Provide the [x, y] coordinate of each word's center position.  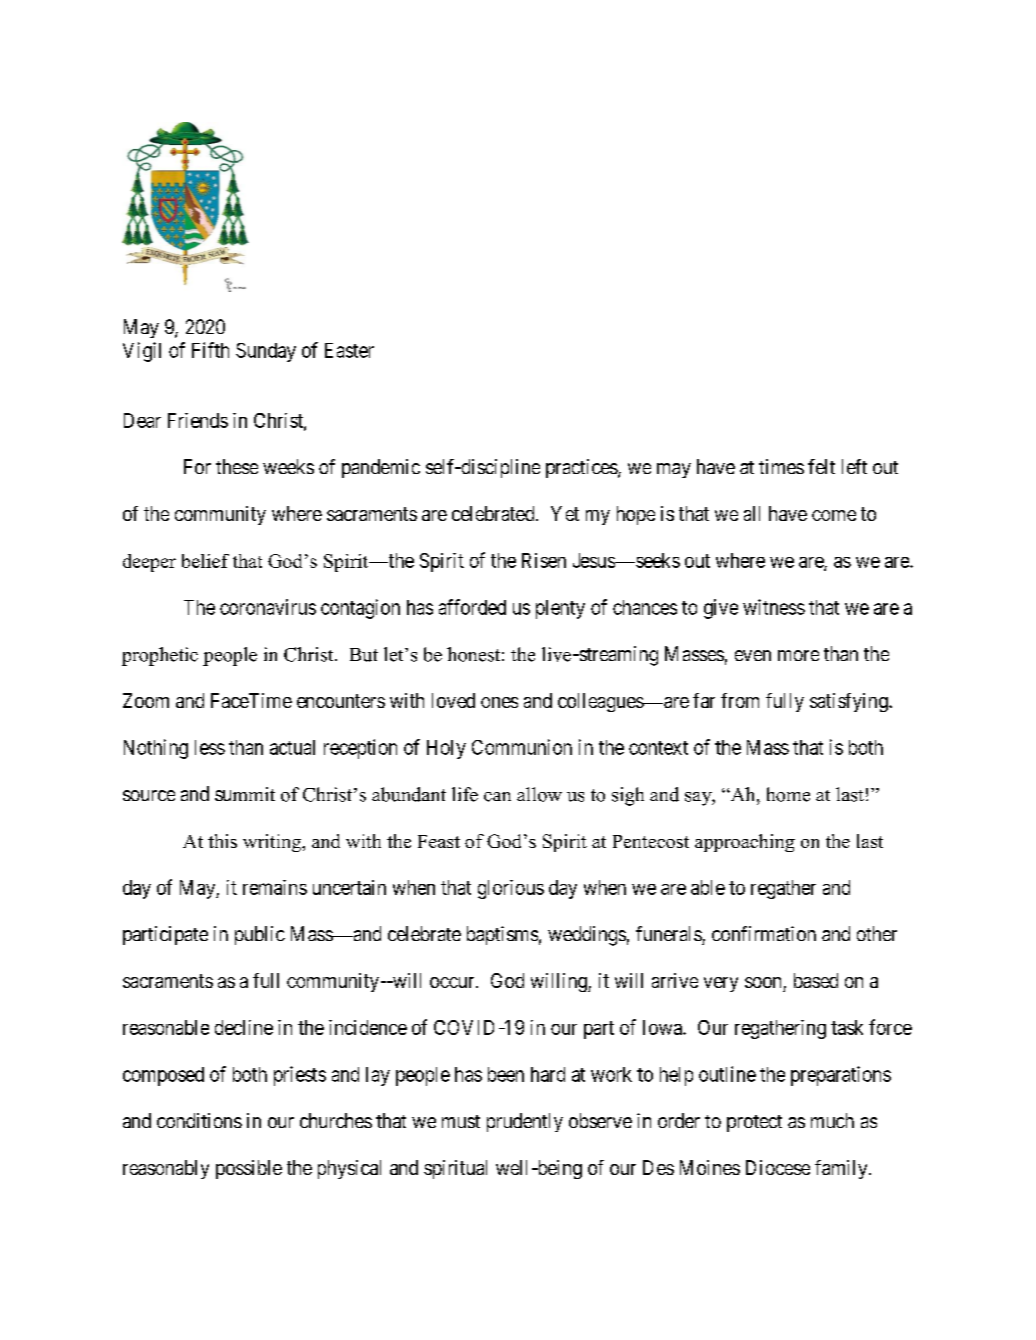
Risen [544, 560]
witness [774, 607]
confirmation [764, 933]
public [260, 935]
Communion [522, 747]
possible [249, 1169]
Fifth [210, 350]
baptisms [502, 935]
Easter [349, 350]
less [210, 747]
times [781, 466]
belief [205, 561]
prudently [525, 1122]
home [788, 794]
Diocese [778, 1167]
